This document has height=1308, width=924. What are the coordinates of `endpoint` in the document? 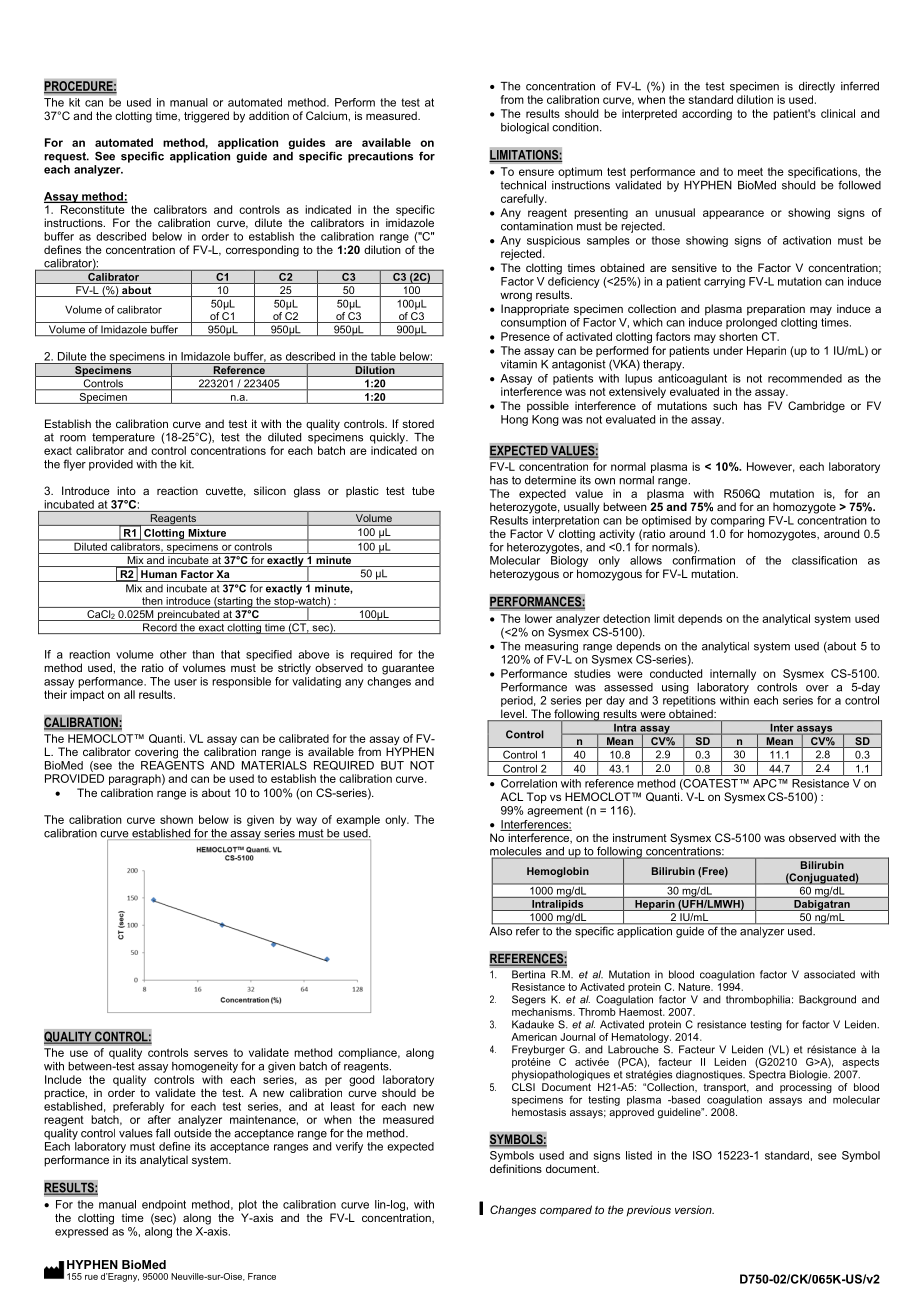 It's located at (164, 1205).
